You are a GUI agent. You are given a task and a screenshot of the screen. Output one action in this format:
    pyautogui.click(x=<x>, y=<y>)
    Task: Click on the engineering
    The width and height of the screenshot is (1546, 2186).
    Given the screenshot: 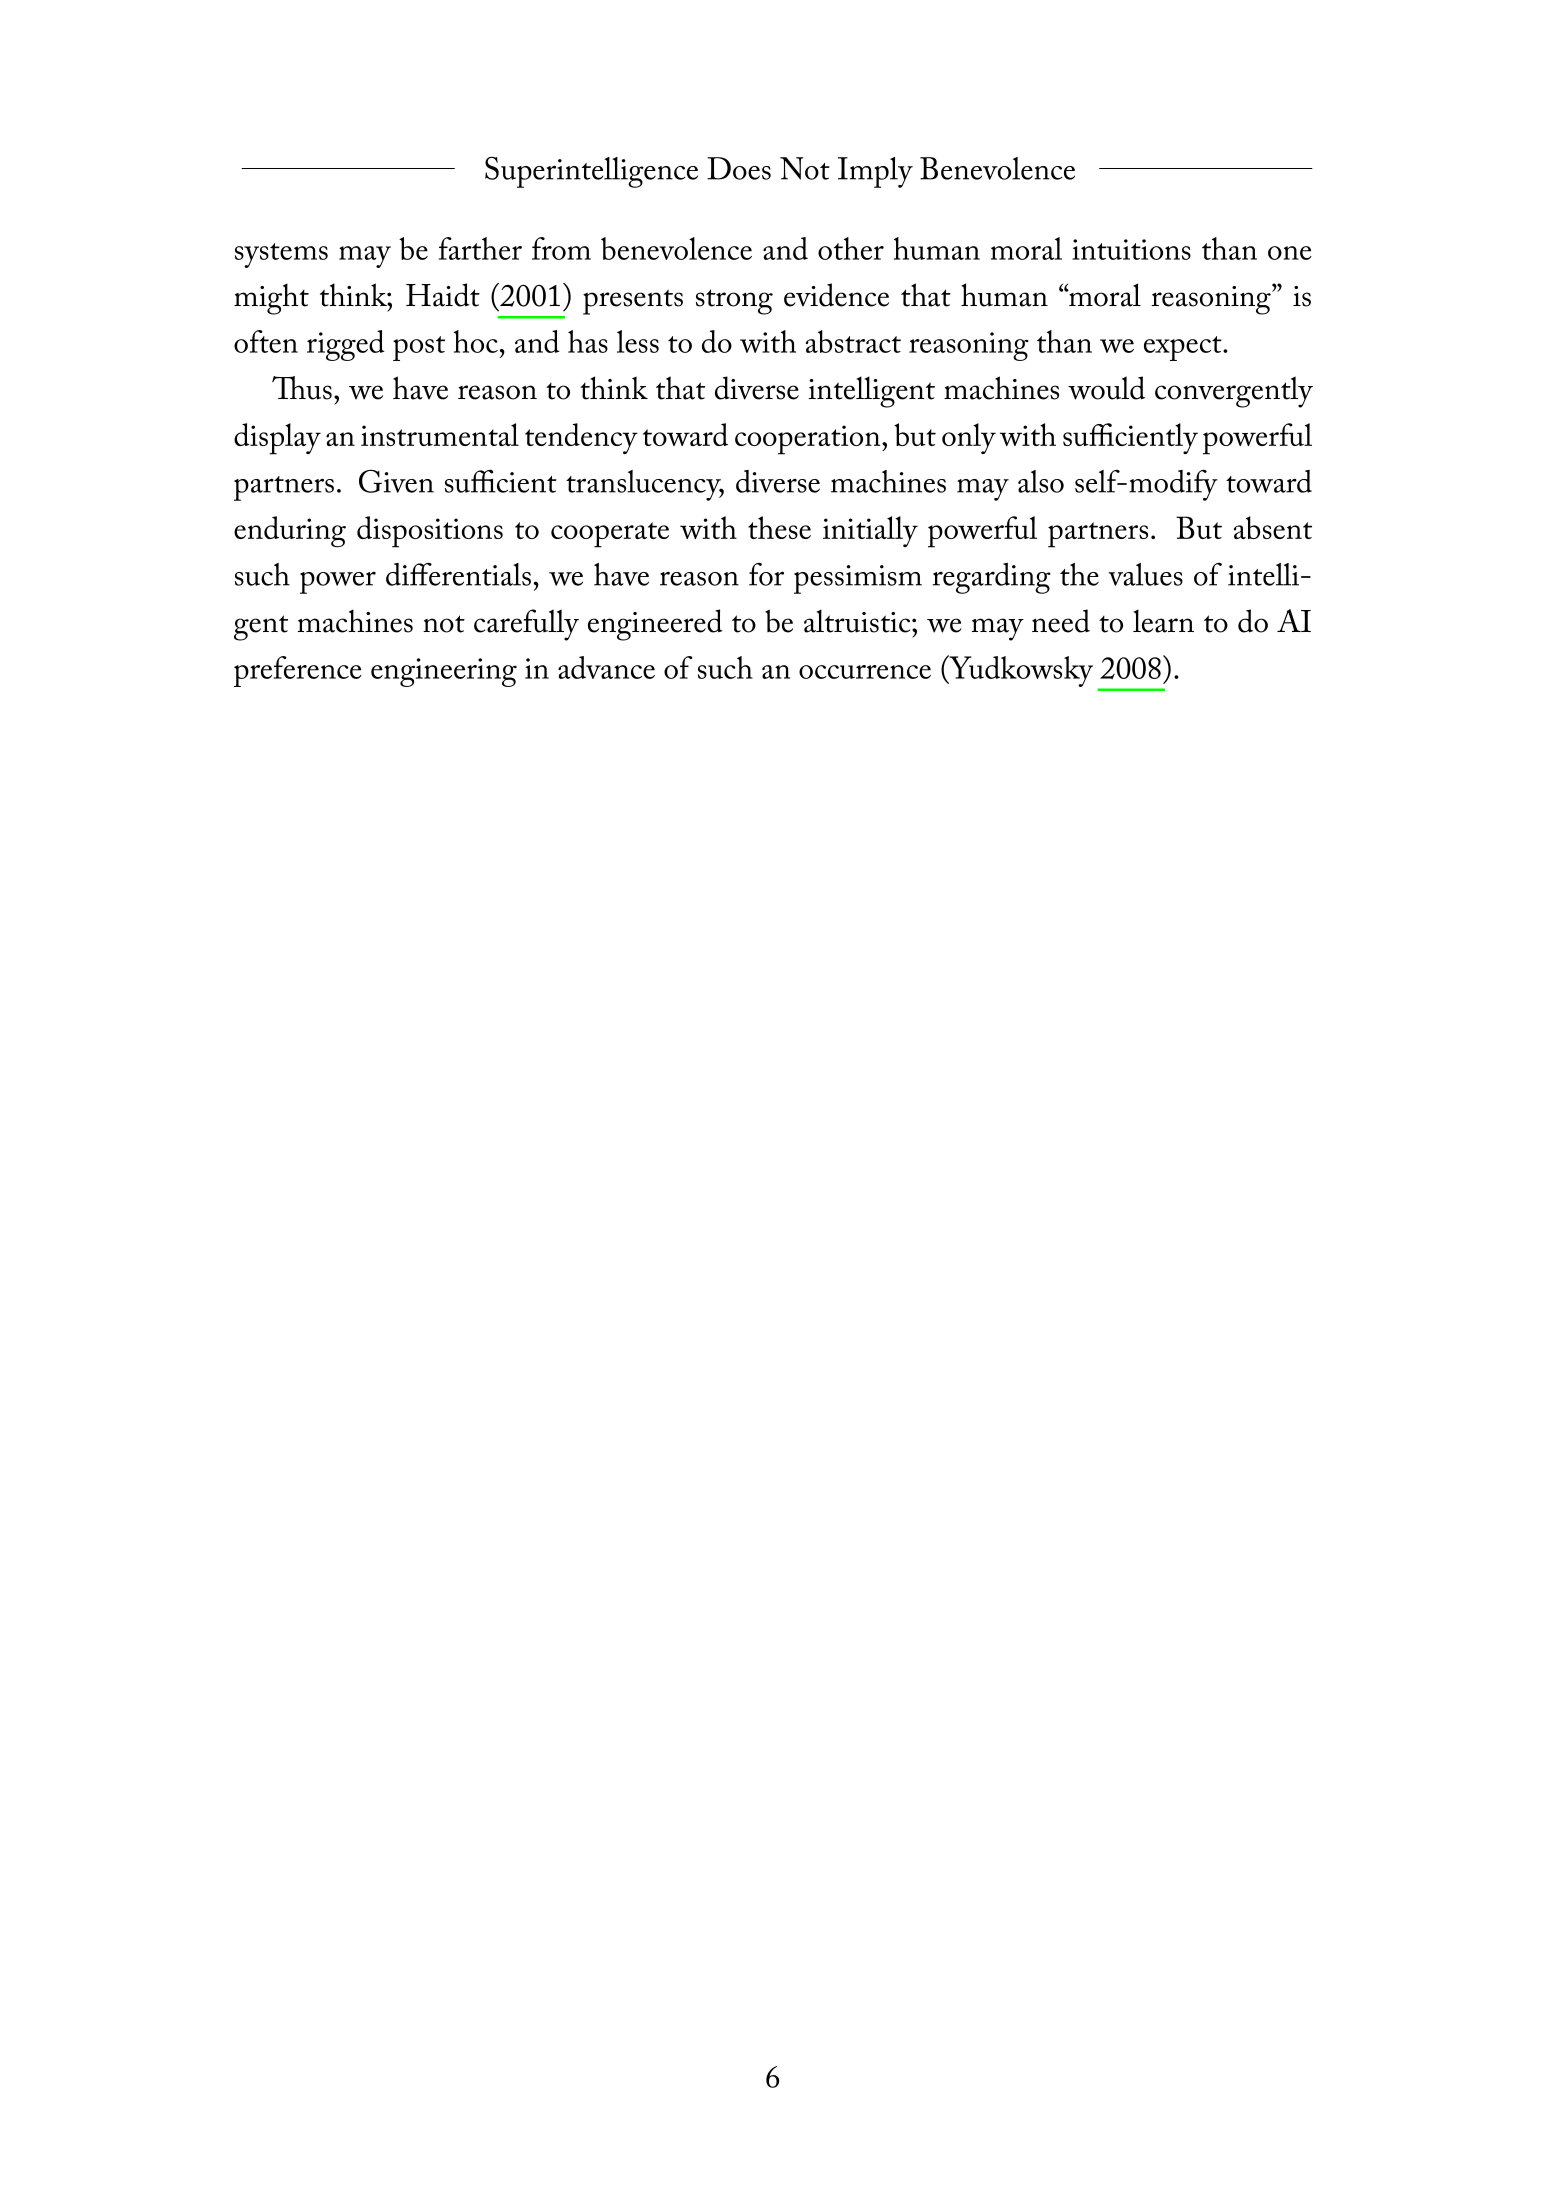 What is the action you would take?
    pyautogui.click(x=444, y=672)
